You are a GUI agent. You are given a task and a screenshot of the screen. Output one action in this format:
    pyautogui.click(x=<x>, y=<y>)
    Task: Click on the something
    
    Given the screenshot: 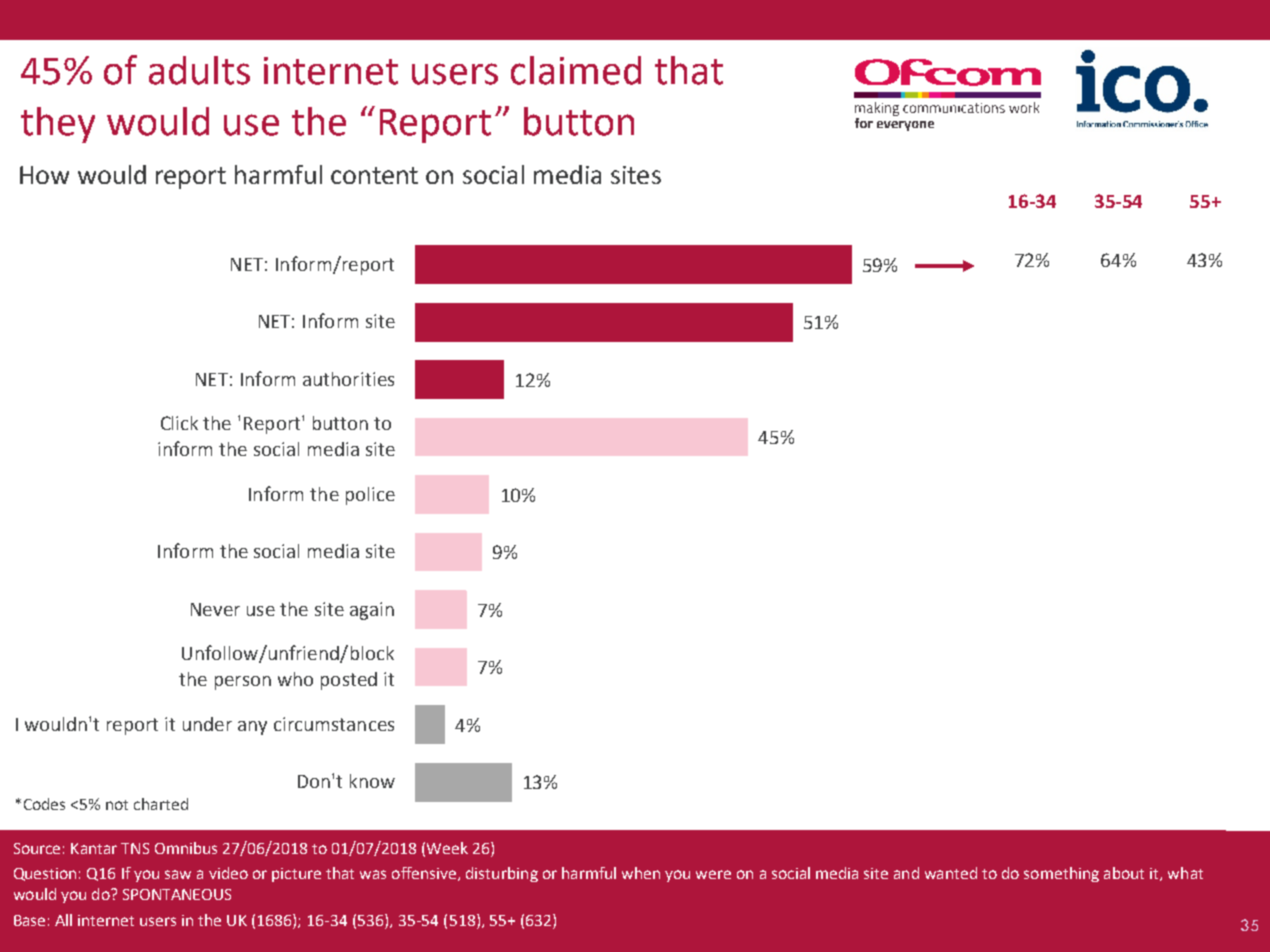 What is the action you would take?
    pyautogui.click(x=1061, y=874)
